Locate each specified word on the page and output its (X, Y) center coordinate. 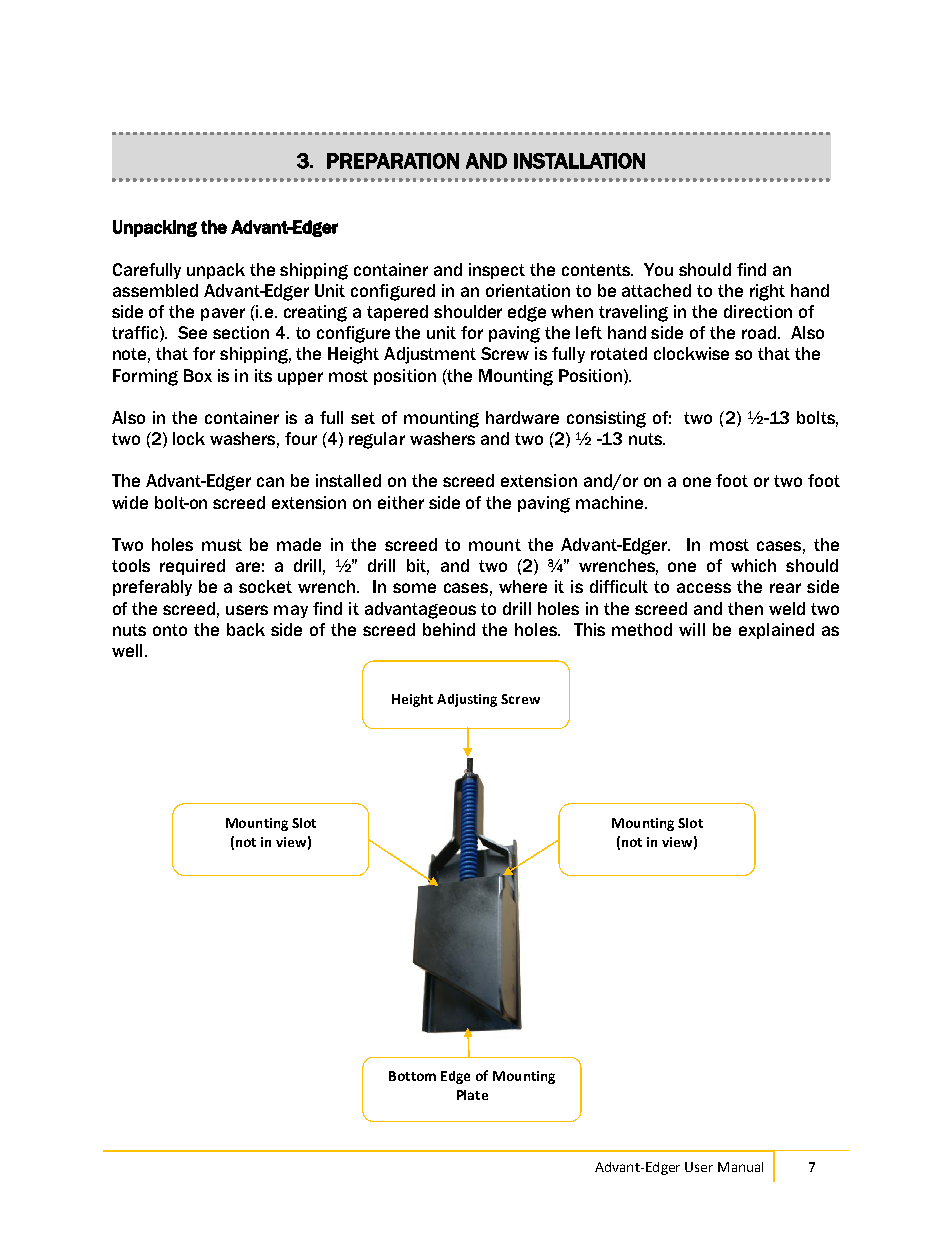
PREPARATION (393, 161)
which (753, 565)
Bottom (412, 1076)
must (222, 545)
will (692, 629)
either (401, 502)
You (658, 269)
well (127, 650)
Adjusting (467, 700)
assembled (155, 290)
